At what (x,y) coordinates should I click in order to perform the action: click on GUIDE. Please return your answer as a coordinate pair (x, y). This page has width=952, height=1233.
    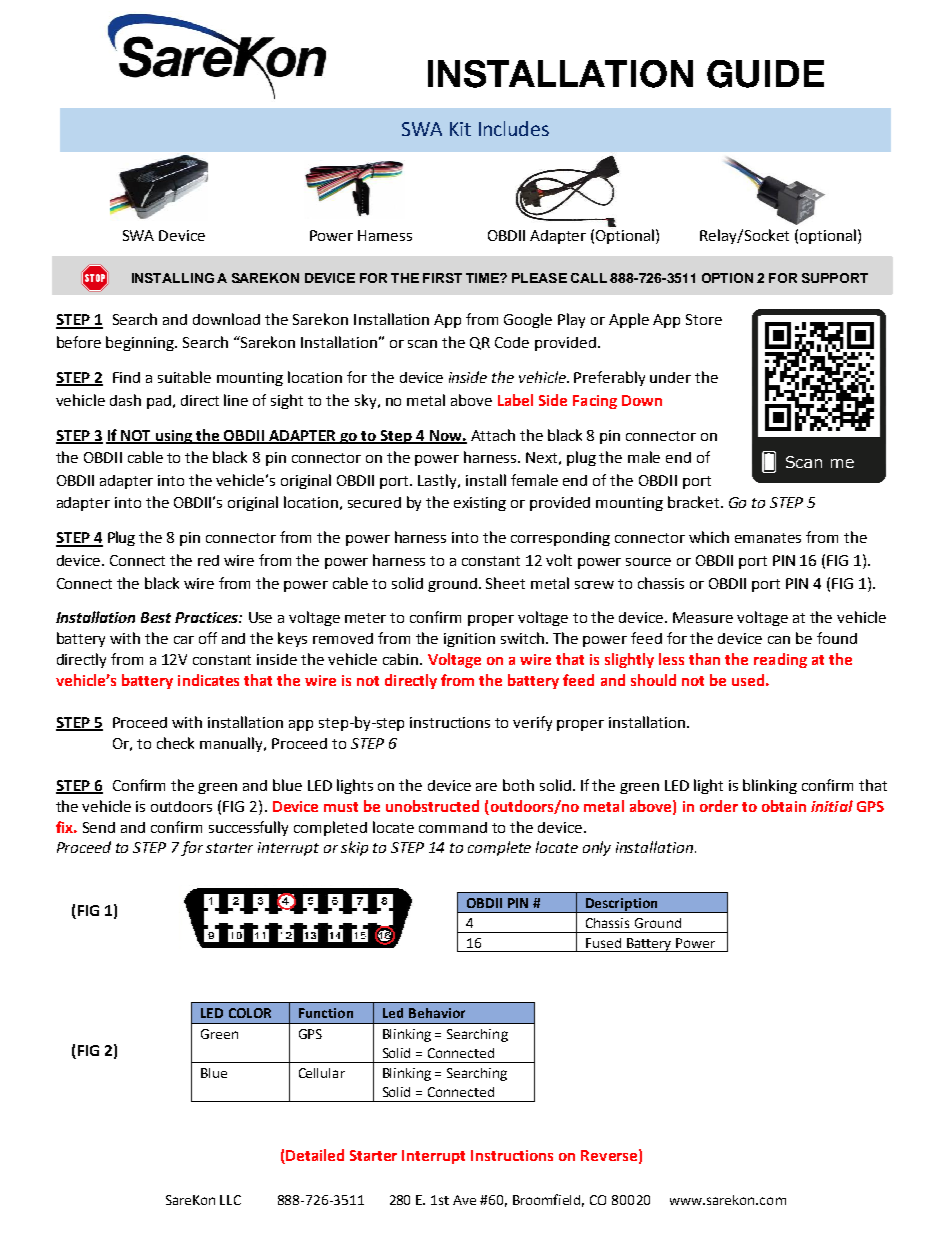
    Looking at the image, I should click on (765, 74).
